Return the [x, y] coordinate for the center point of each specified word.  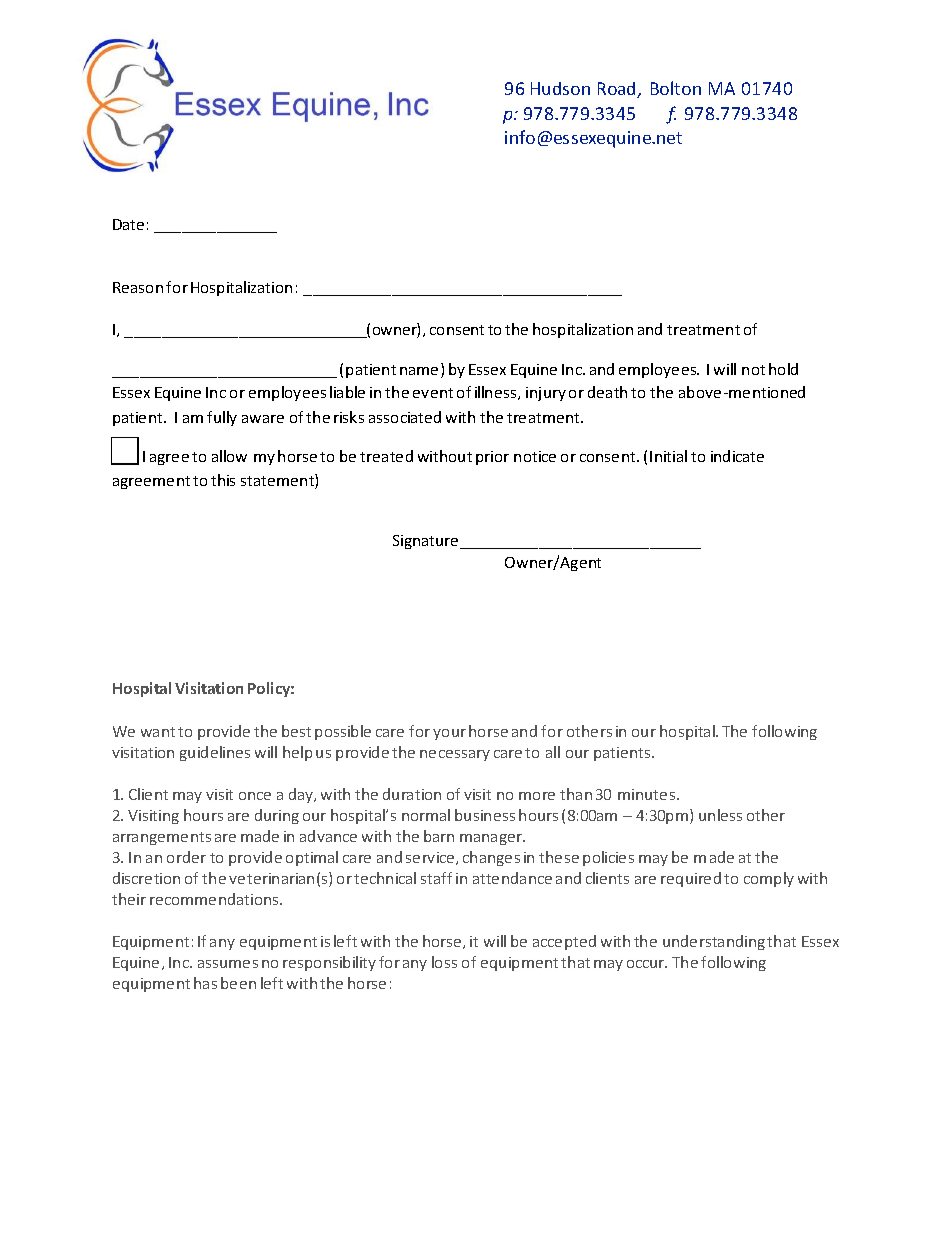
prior [492, 458]
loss [444, 962]
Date [128, 224]
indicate [737, 456]
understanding [714, 942]
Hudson [560, 88]
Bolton [676, 88]
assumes [228, 964]
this [223, 480]
